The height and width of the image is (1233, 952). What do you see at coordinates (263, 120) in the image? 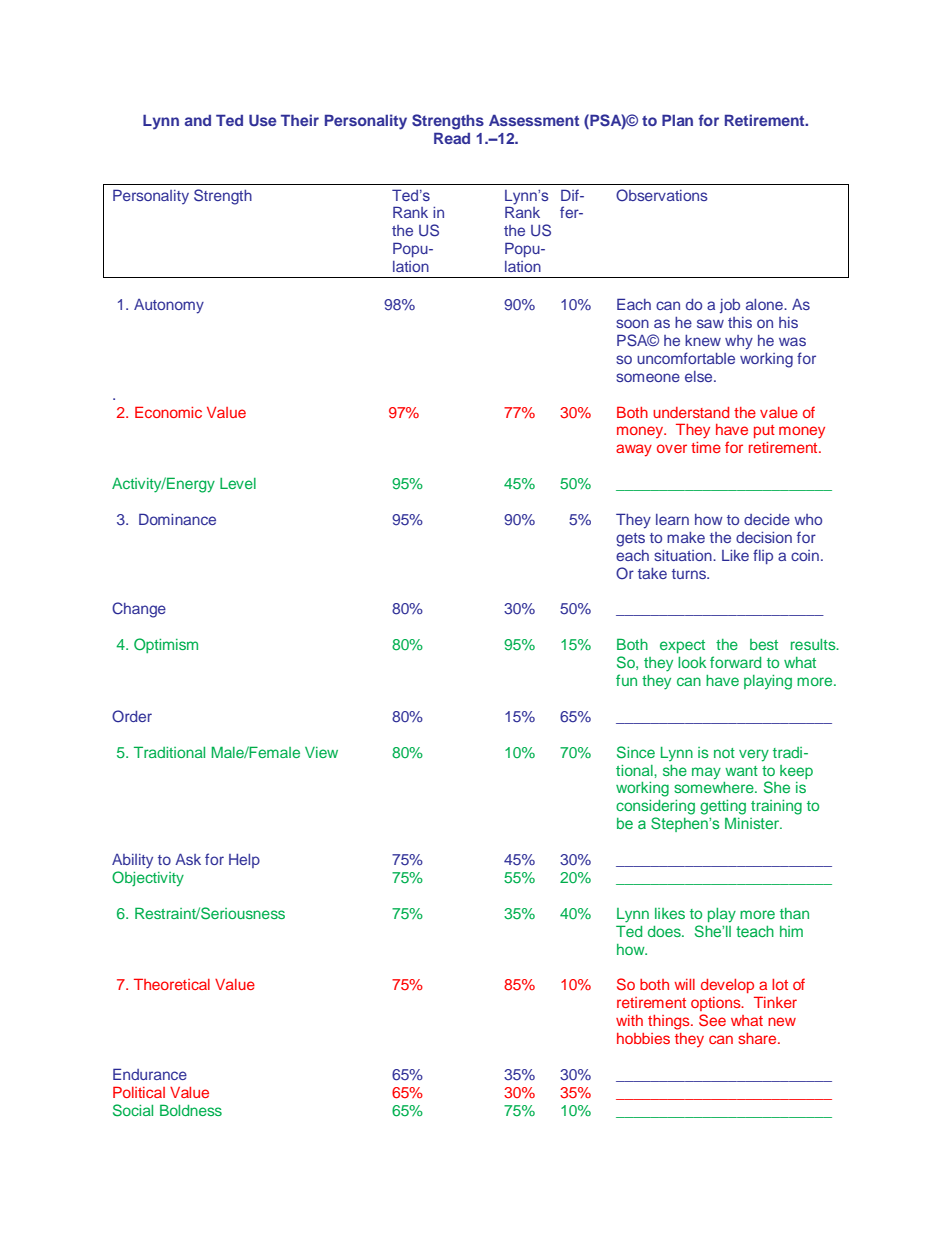
I see `Use` at bounding box center [263, 120].
